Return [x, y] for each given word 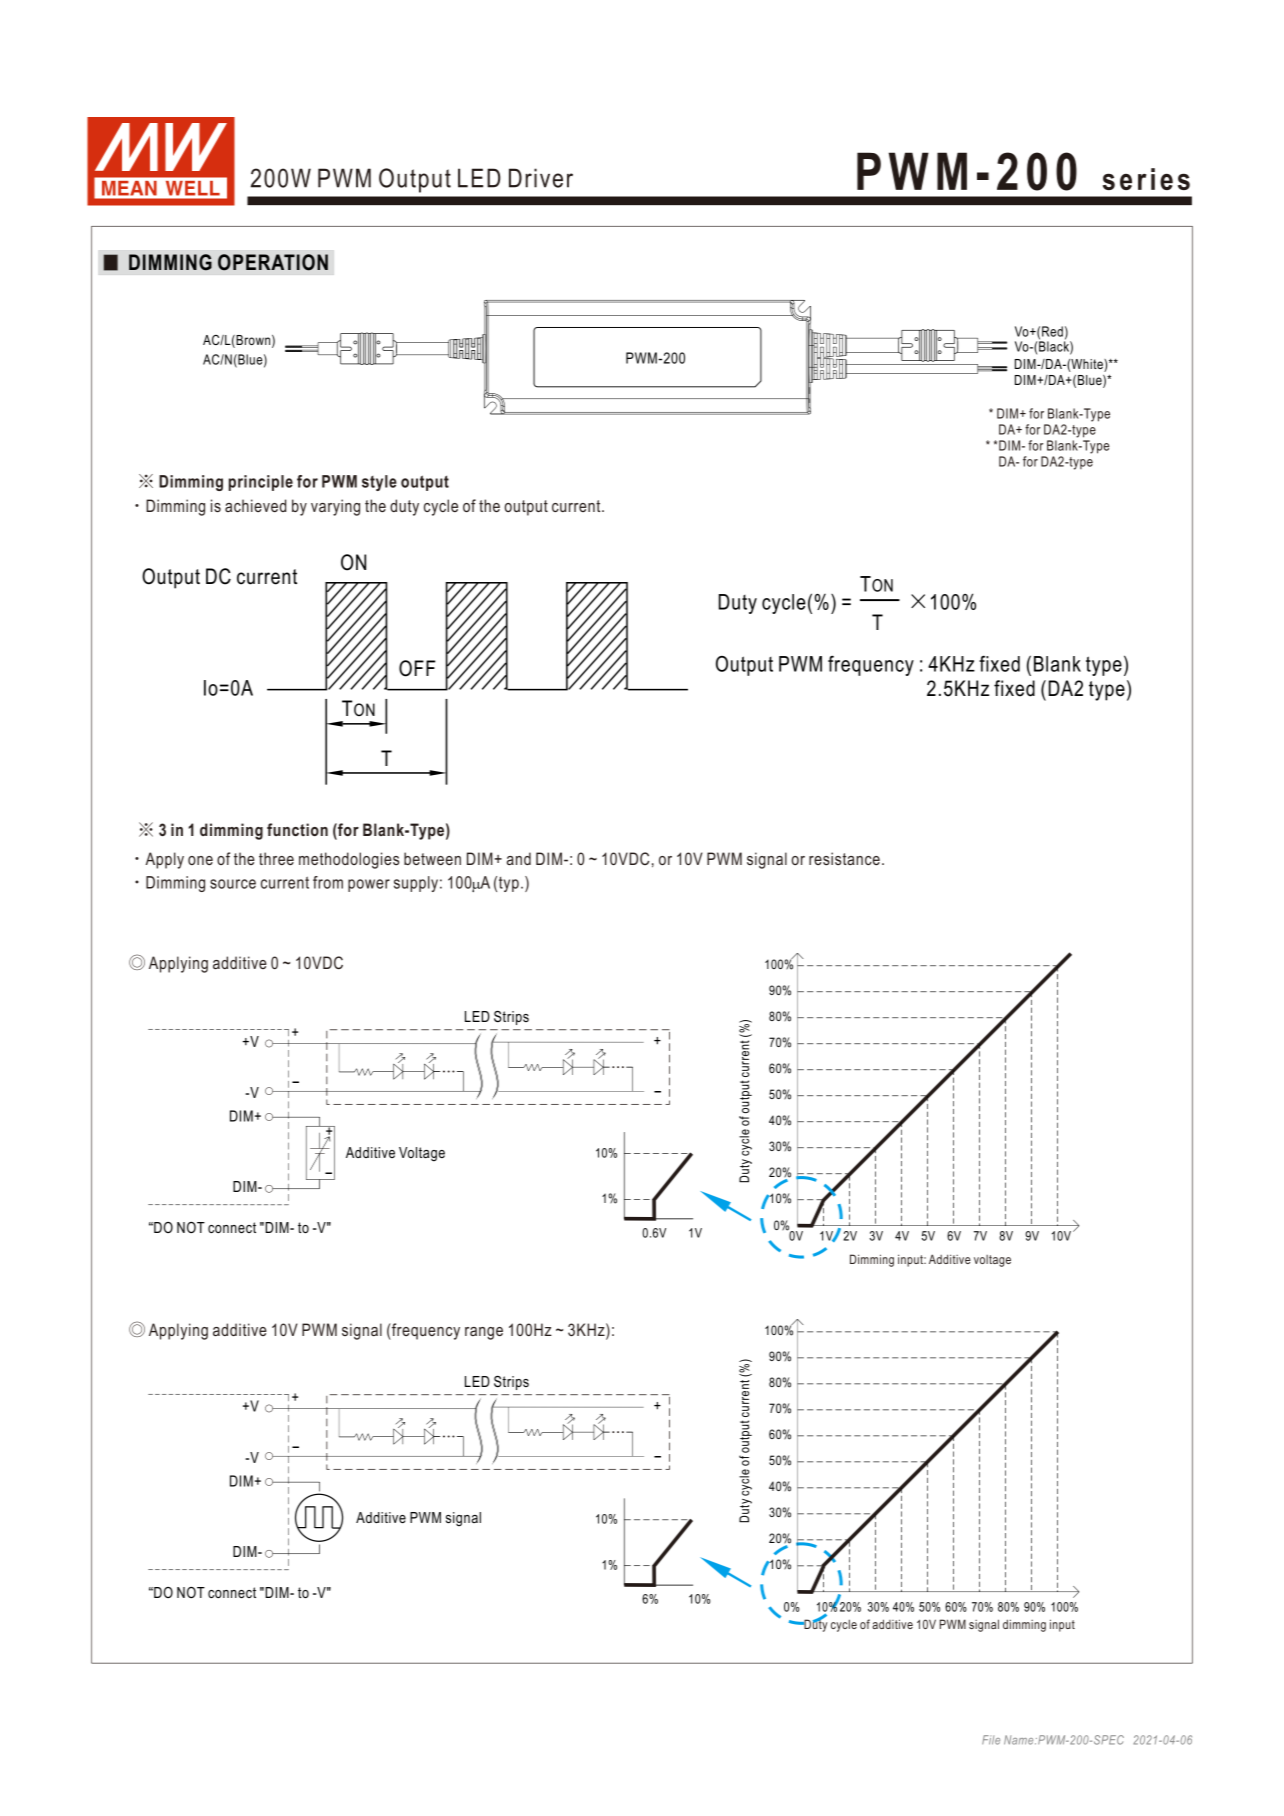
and [519, 858]
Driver [541, 178]
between [432, 858]
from [328, 882]
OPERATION [273, 262]
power [369, 885]
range [484, 1333]
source [233, 884]
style [379, 483]
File [991, 1740]
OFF [417, 668]
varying [335, 507]
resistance [844, 858]
